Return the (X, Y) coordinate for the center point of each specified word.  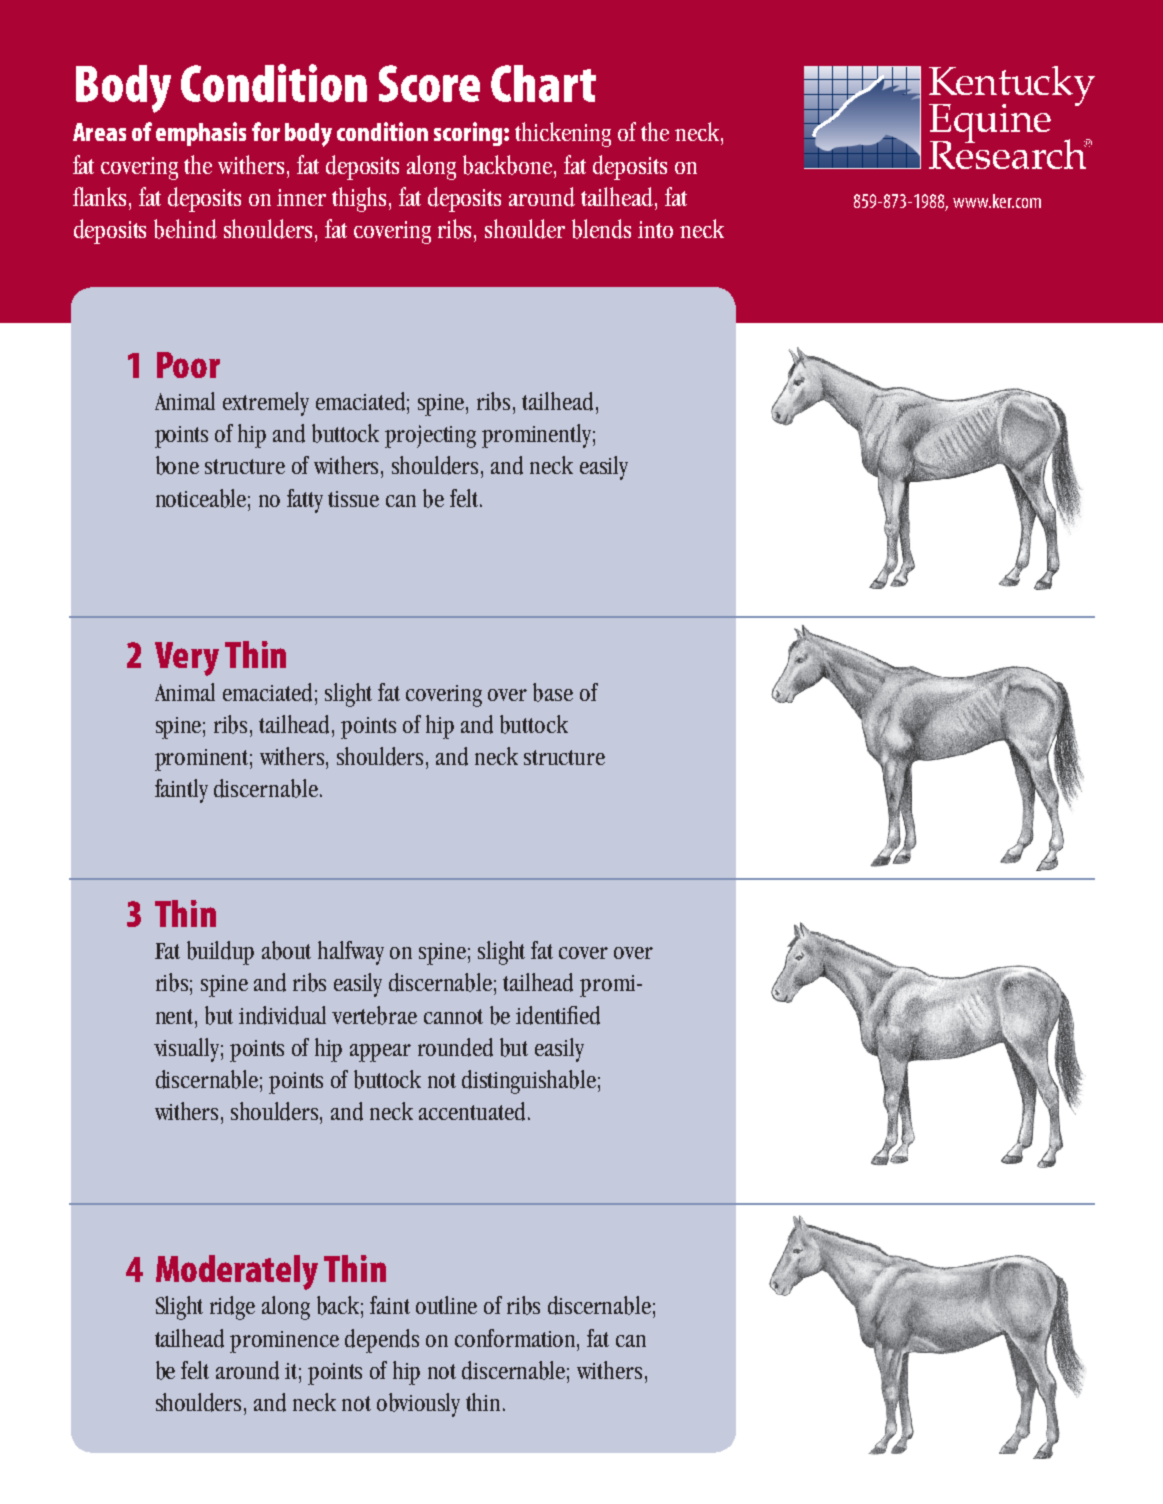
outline (446, 1305)
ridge (232, 1308)
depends (382, 1341)
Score (429, 83)
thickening (563, 134)
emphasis (201, 134)
